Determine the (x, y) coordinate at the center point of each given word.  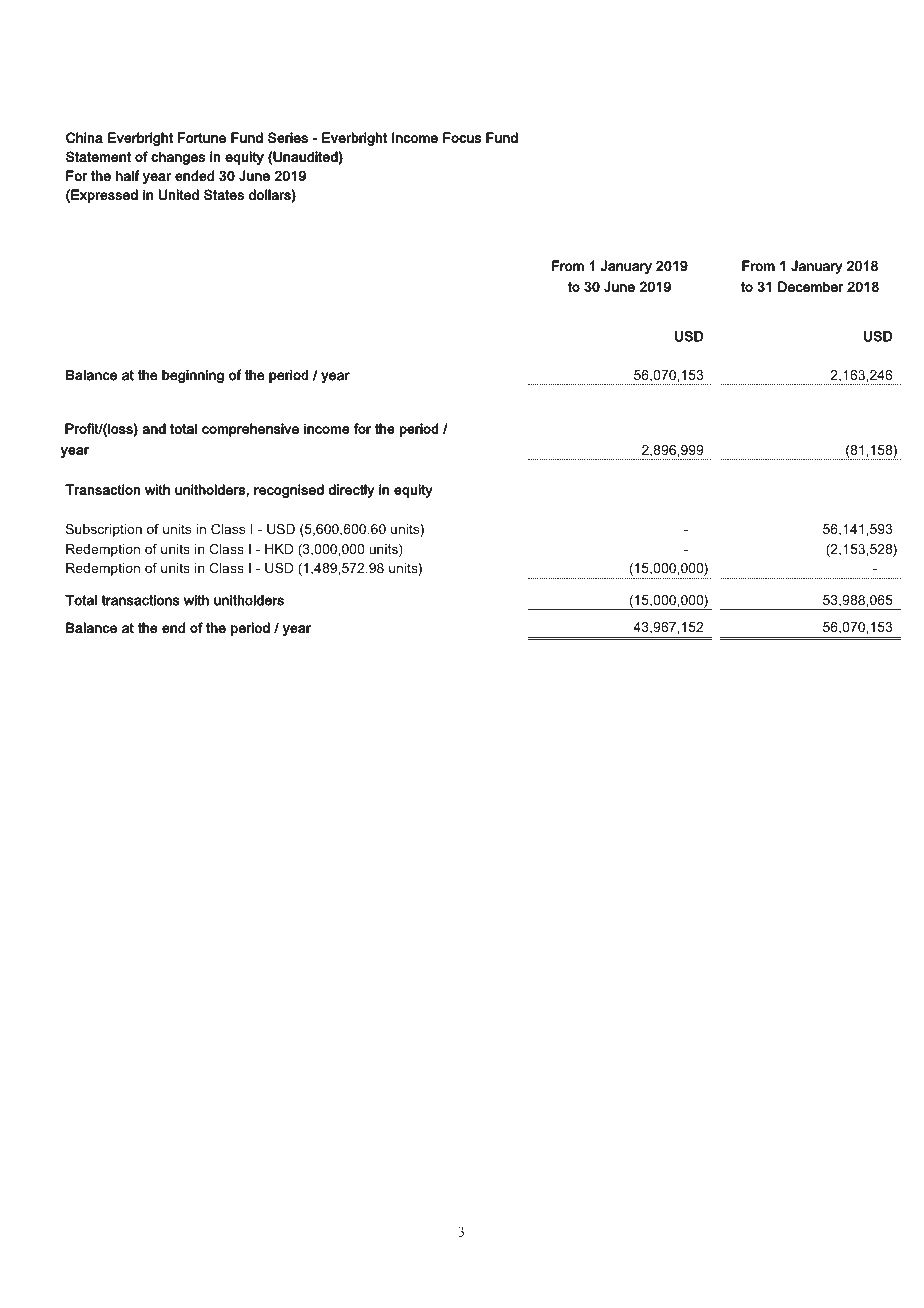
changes (178, 158)
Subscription (104, 530)
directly (352, 491)
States (224, 195)
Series (288, 137)
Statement (98, 157)
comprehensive (250, 430)
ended (194, 176)
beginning (193, 376)
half (127, 176)
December (811, 286)
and (154, 428)
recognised (289, 491)
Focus (462, 137)
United (179, 195)
